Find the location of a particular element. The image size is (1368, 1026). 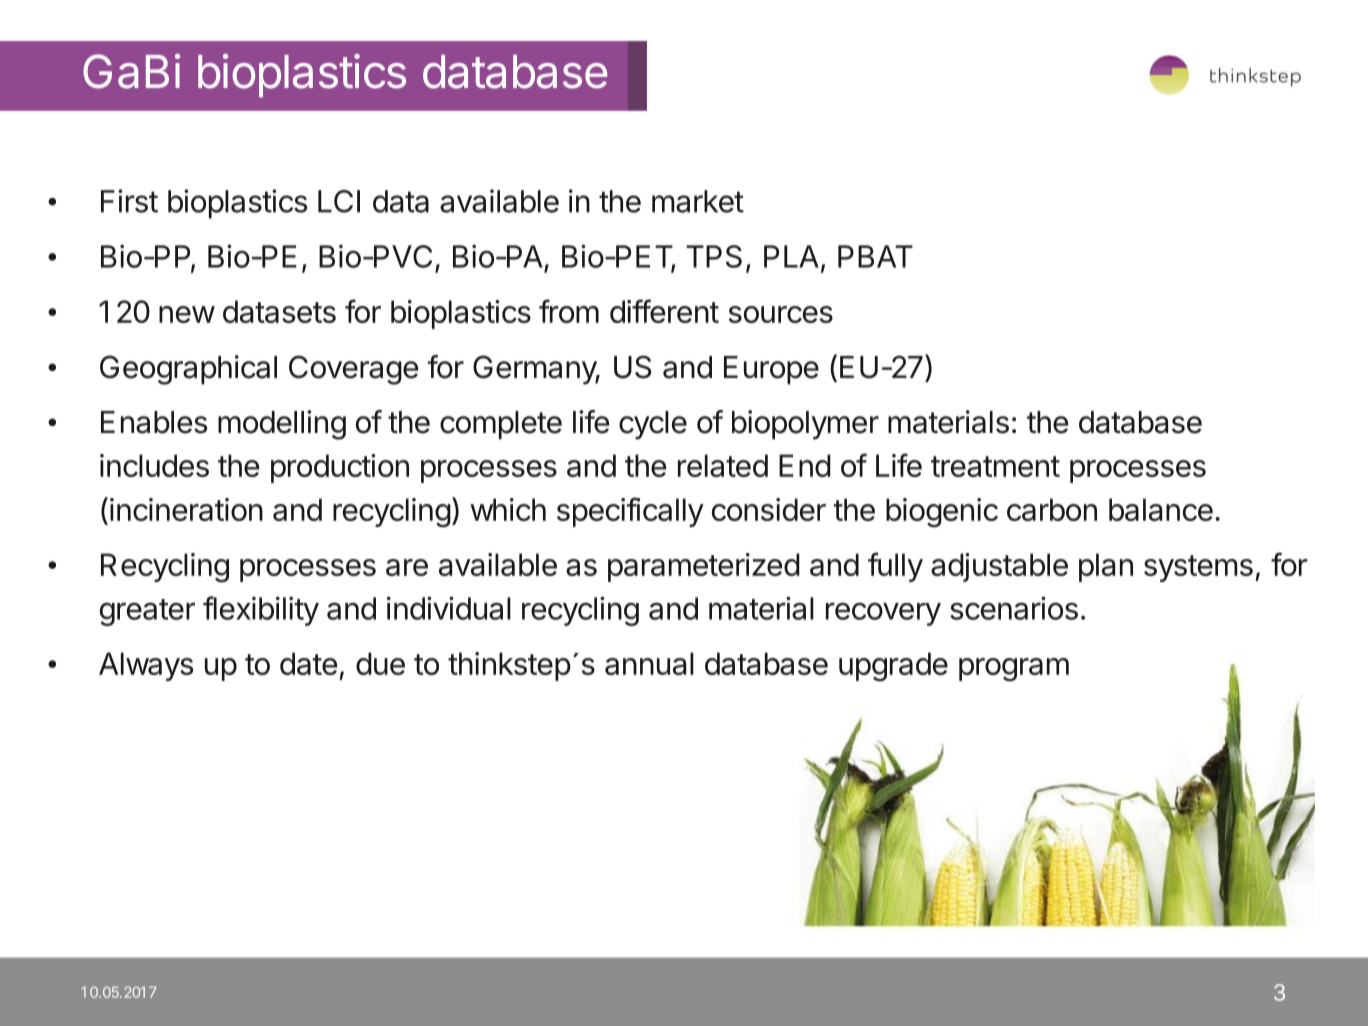

market is located at coordinates (698, 201).
